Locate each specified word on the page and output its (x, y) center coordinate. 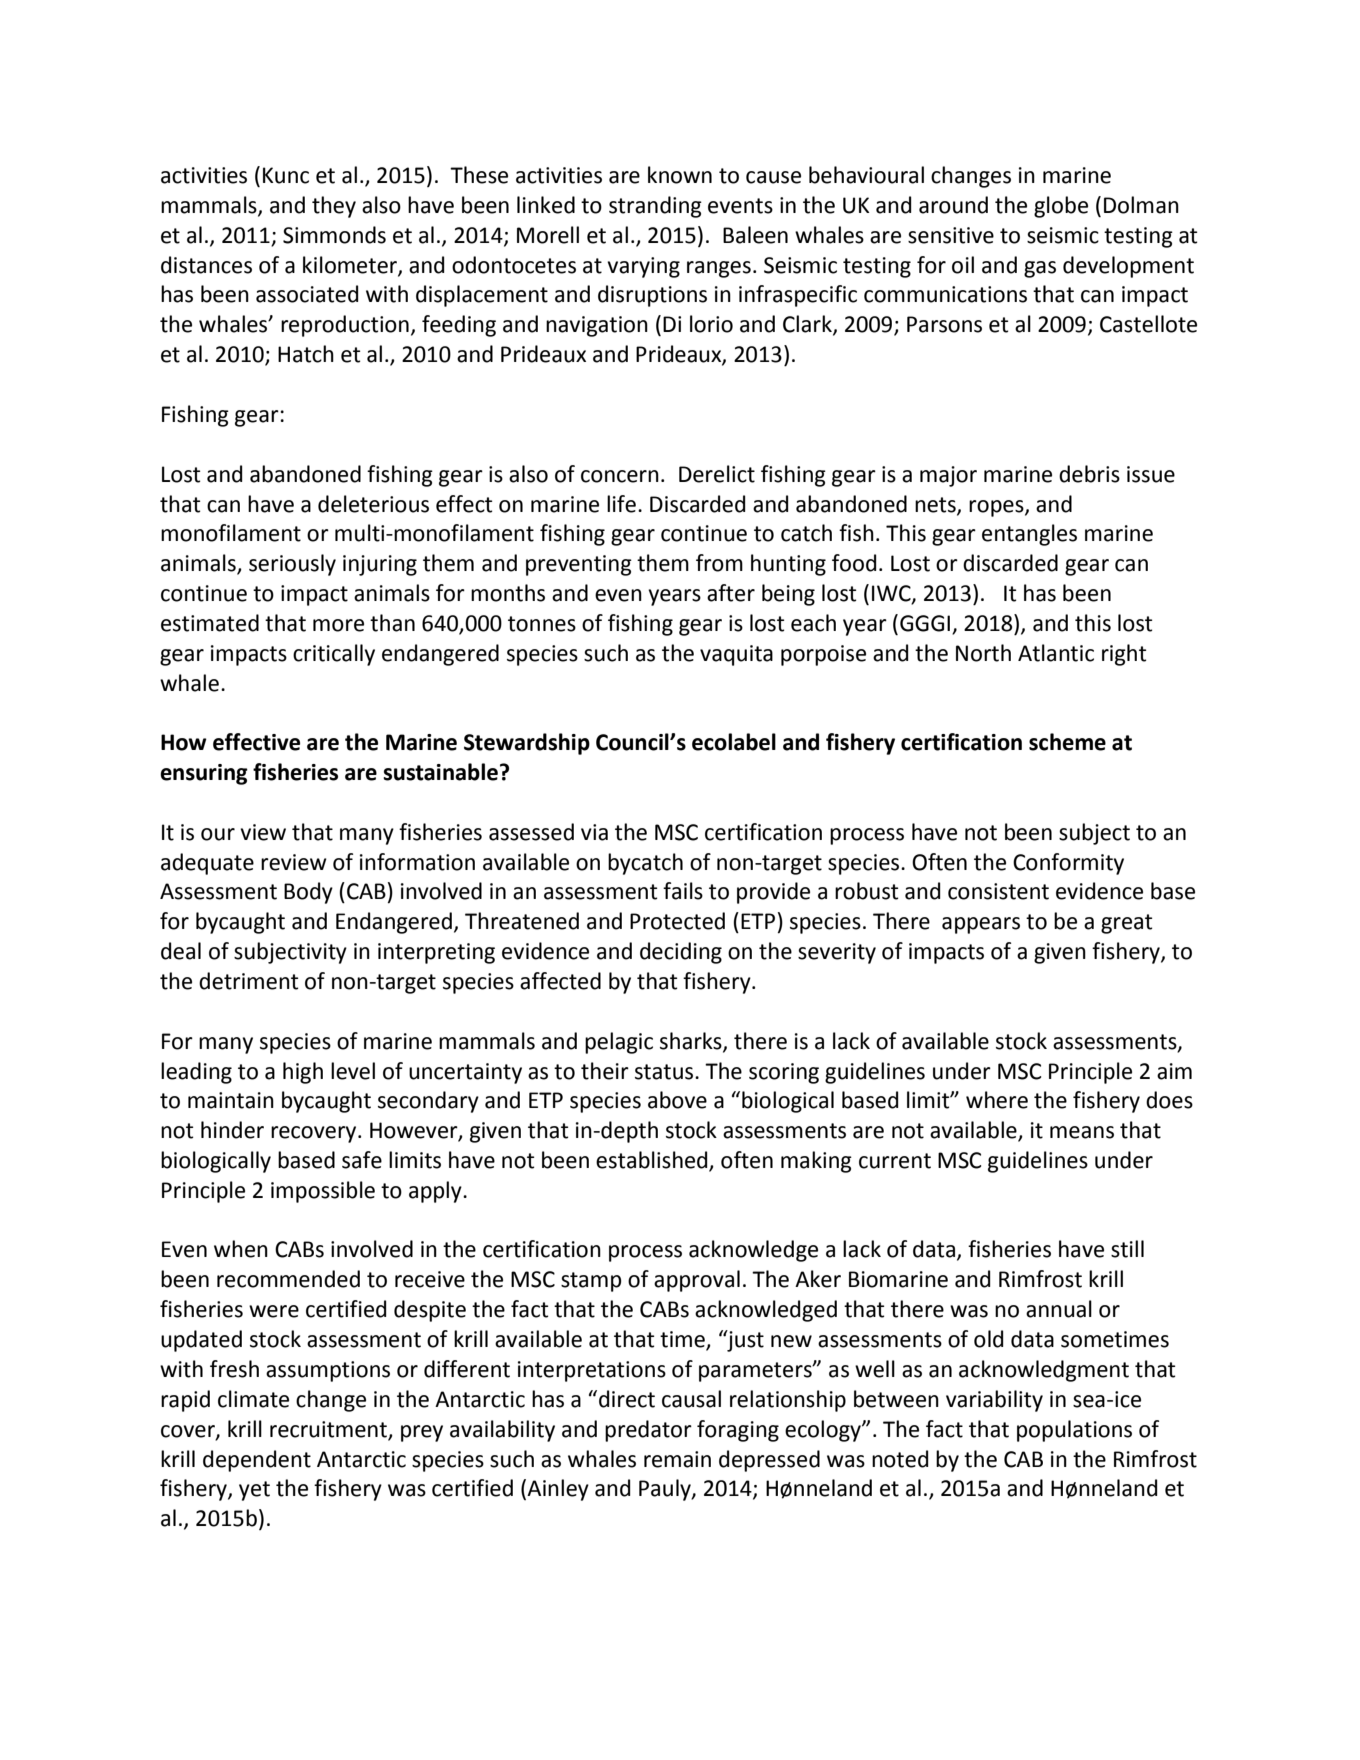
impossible (323, 1192)
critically (334, 655)
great (1126, 924)
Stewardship (527, 744)
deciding (681, 953)
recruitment (328, 1429)
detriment (248, 981)
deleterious (373, 504)
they (334, 207)
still (1127, 1249)
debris (1089, 474)
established (653, 1161)
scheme (1067, 742)
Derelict (717, 474)
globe (1061, 207)
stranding (655, 207)
